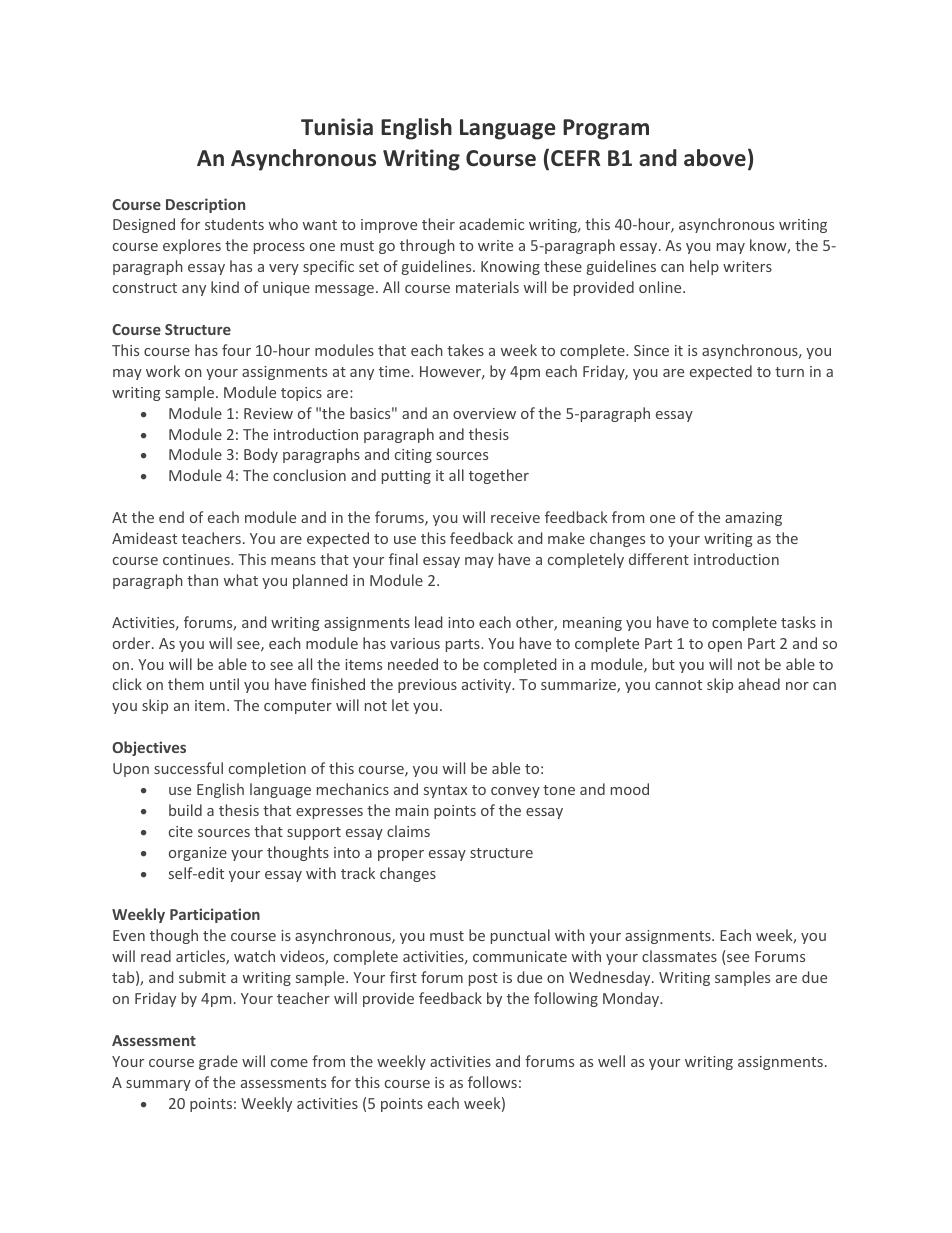 Image resolution: width=952 pixels, height=1233 pixels. What do you see at coordinates (492, 1082) in the image?
I see `follows` at bounding box center [492, 1082].
